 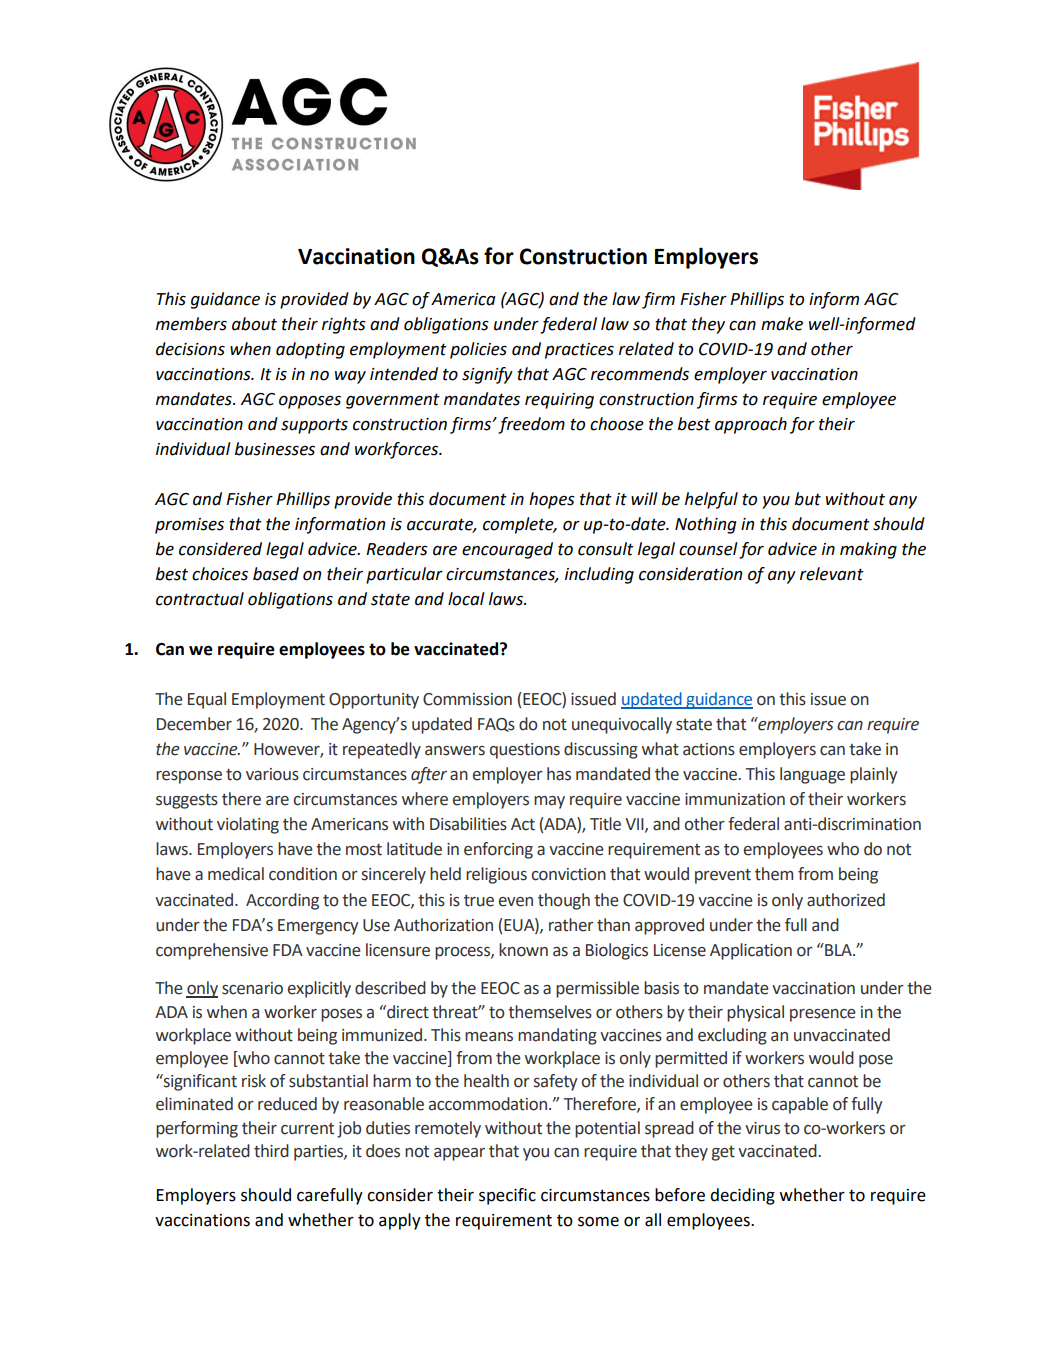 What do you see at coordinates (812, 775) in the page?
I see `language` at bounding box center [812, 775].
